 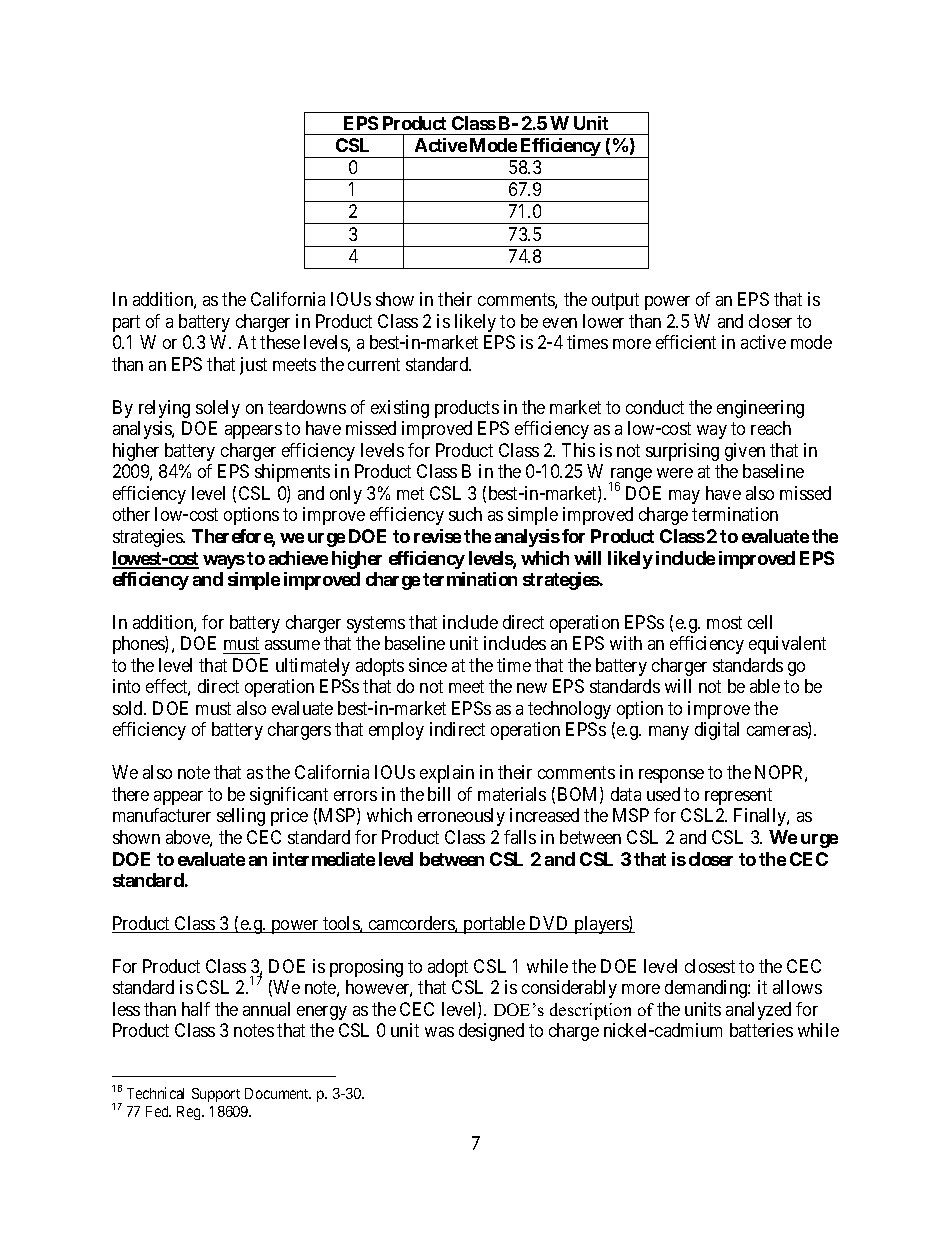 I want to click on these, so click(x=280, y=342).
